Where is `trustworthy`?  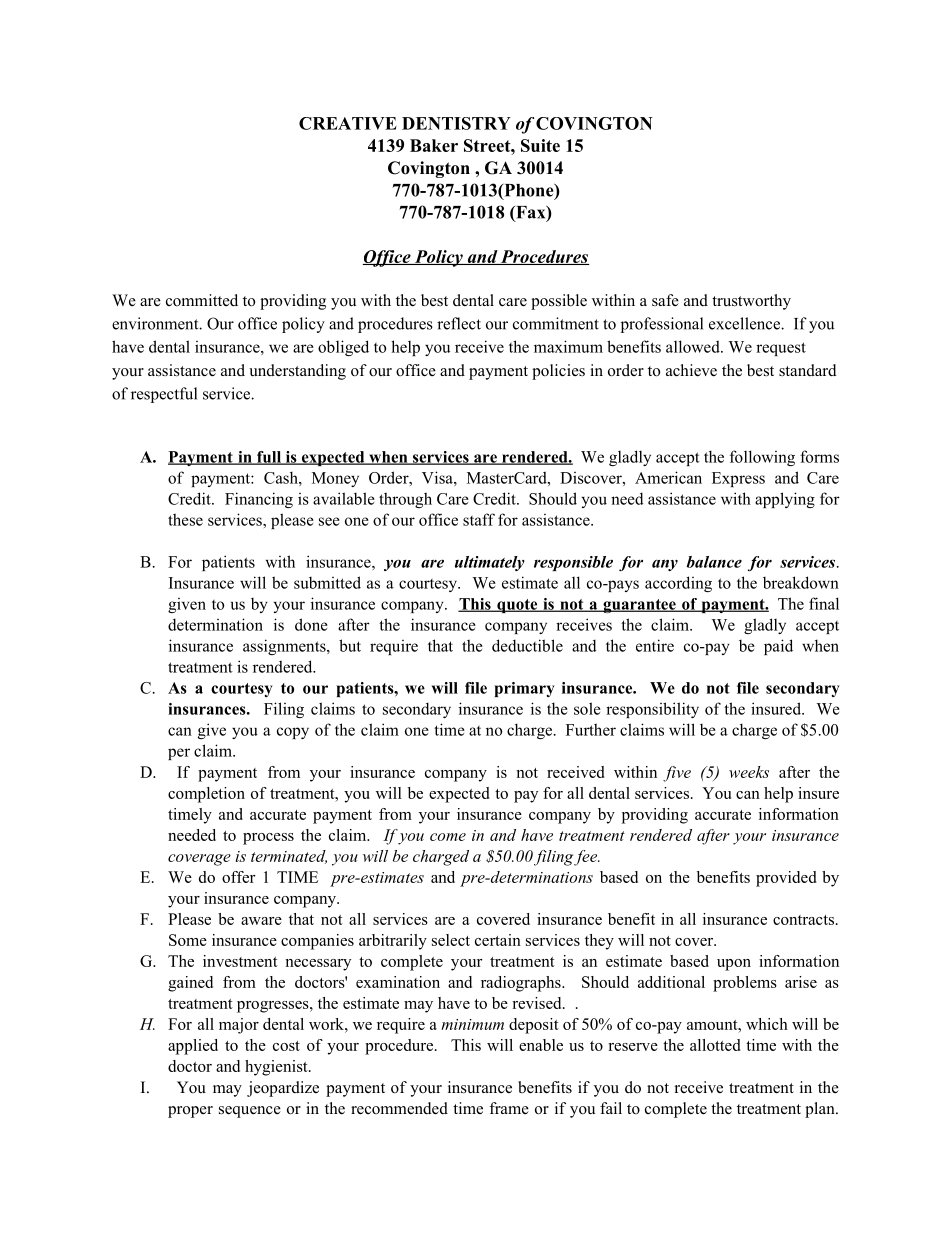
trustworthy is located at coordinates (751, 302).
